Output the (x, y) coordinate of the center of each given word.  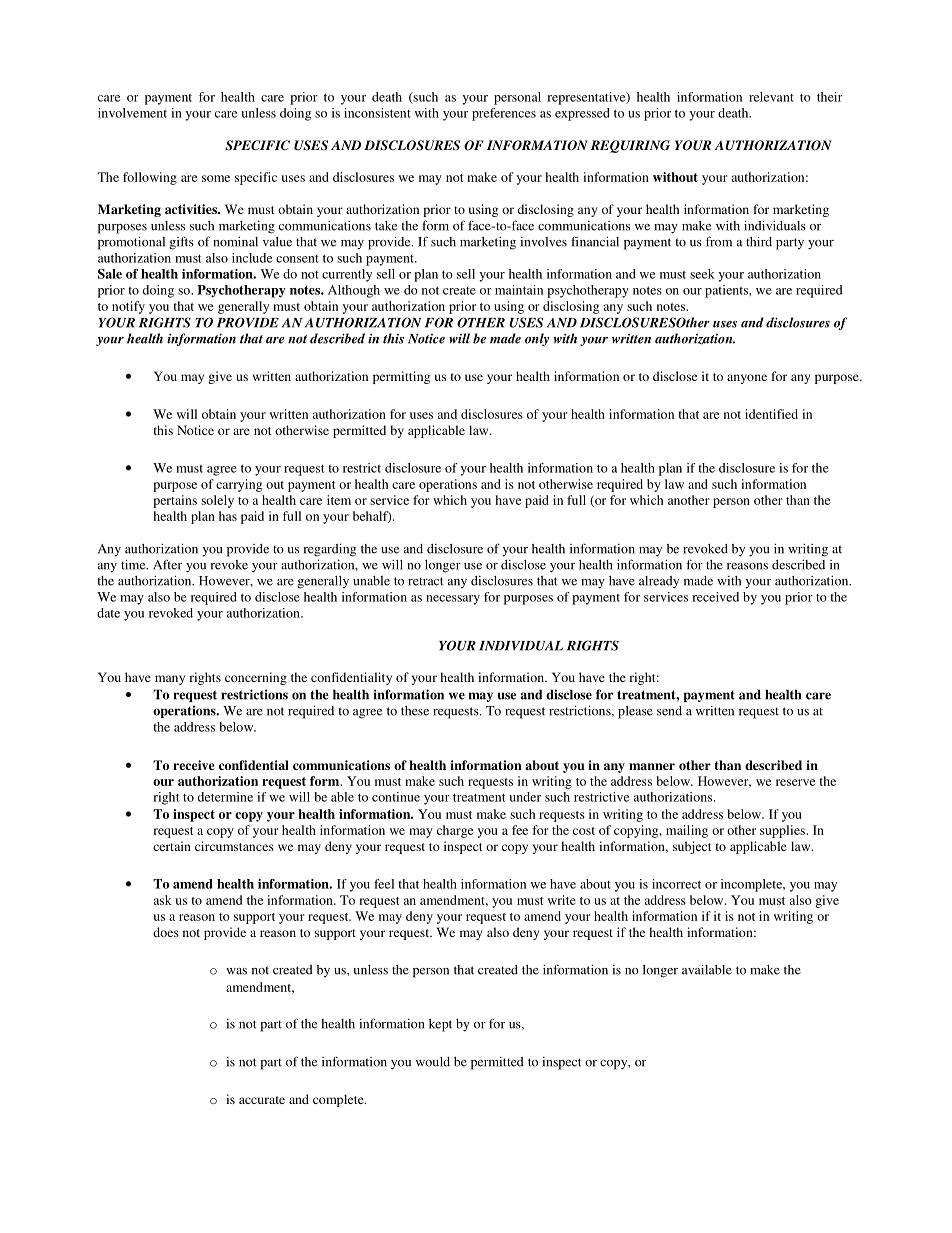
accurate (262, 1100)
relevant (771, 97)
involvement (132, 113)
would (433, 1062)
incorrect (676, 884)
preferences (504, 114)
